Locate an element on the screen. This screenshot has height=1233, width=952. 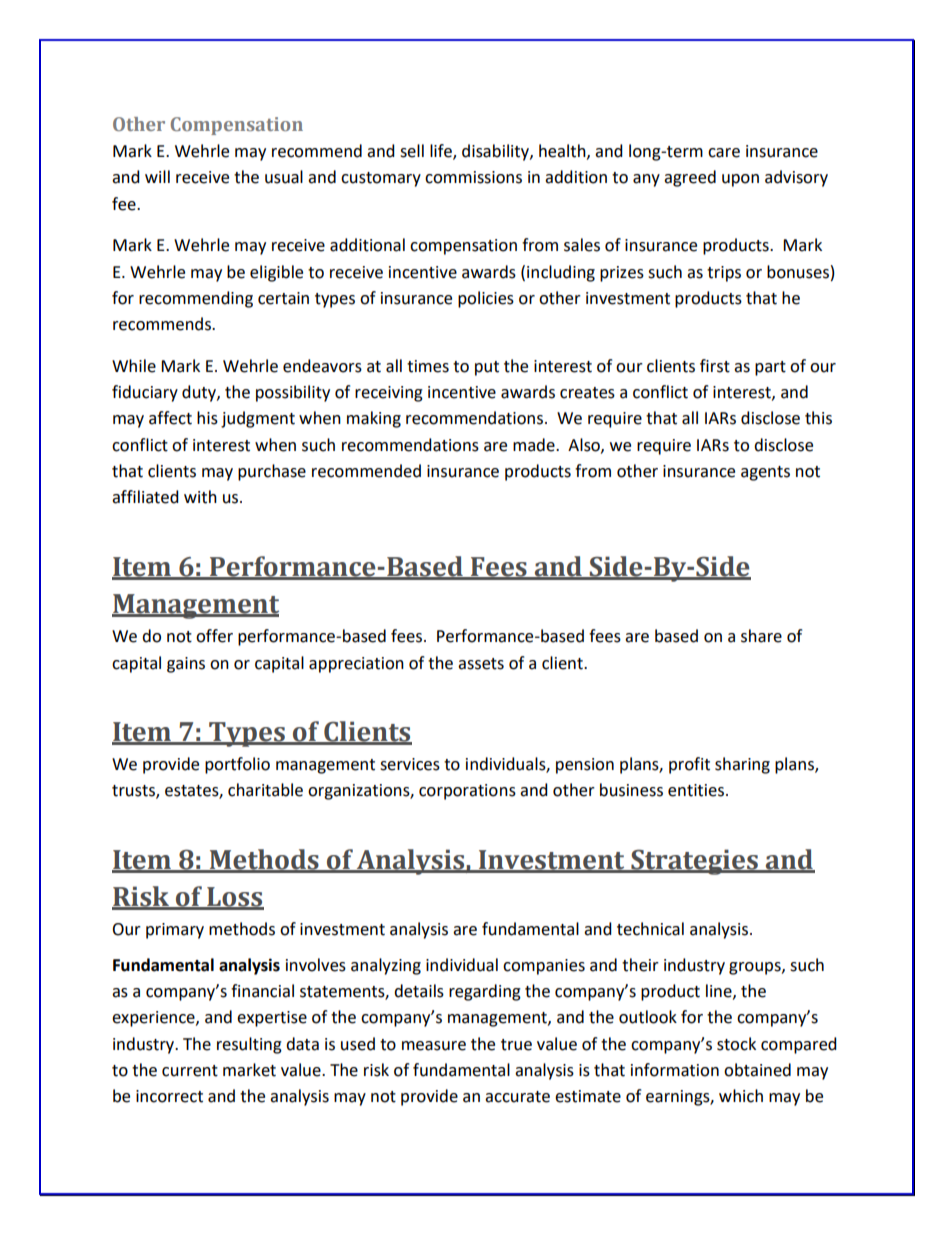
true is located at coordinates (516, 1045).
